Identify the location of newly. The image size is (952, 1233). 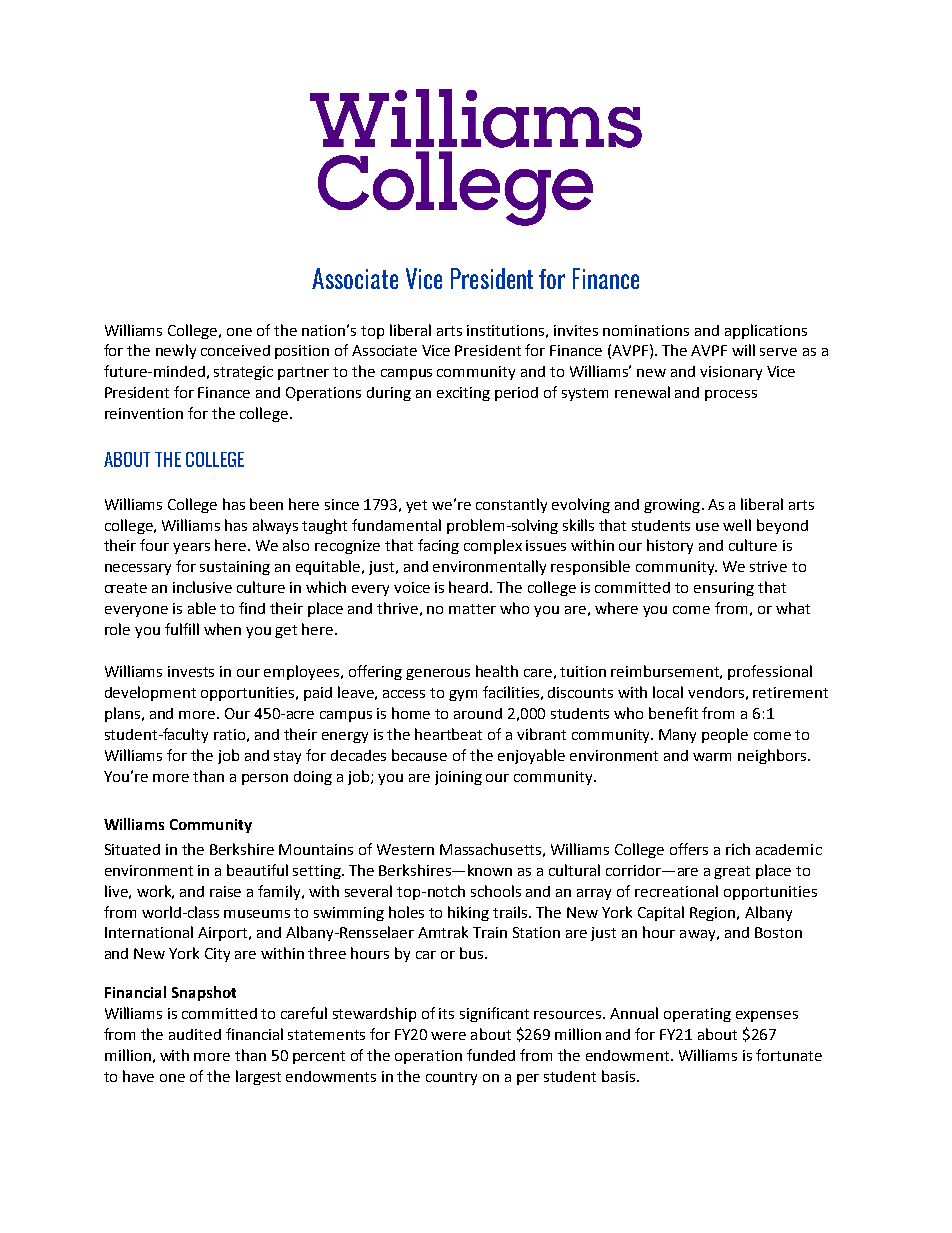
(176, 351).
